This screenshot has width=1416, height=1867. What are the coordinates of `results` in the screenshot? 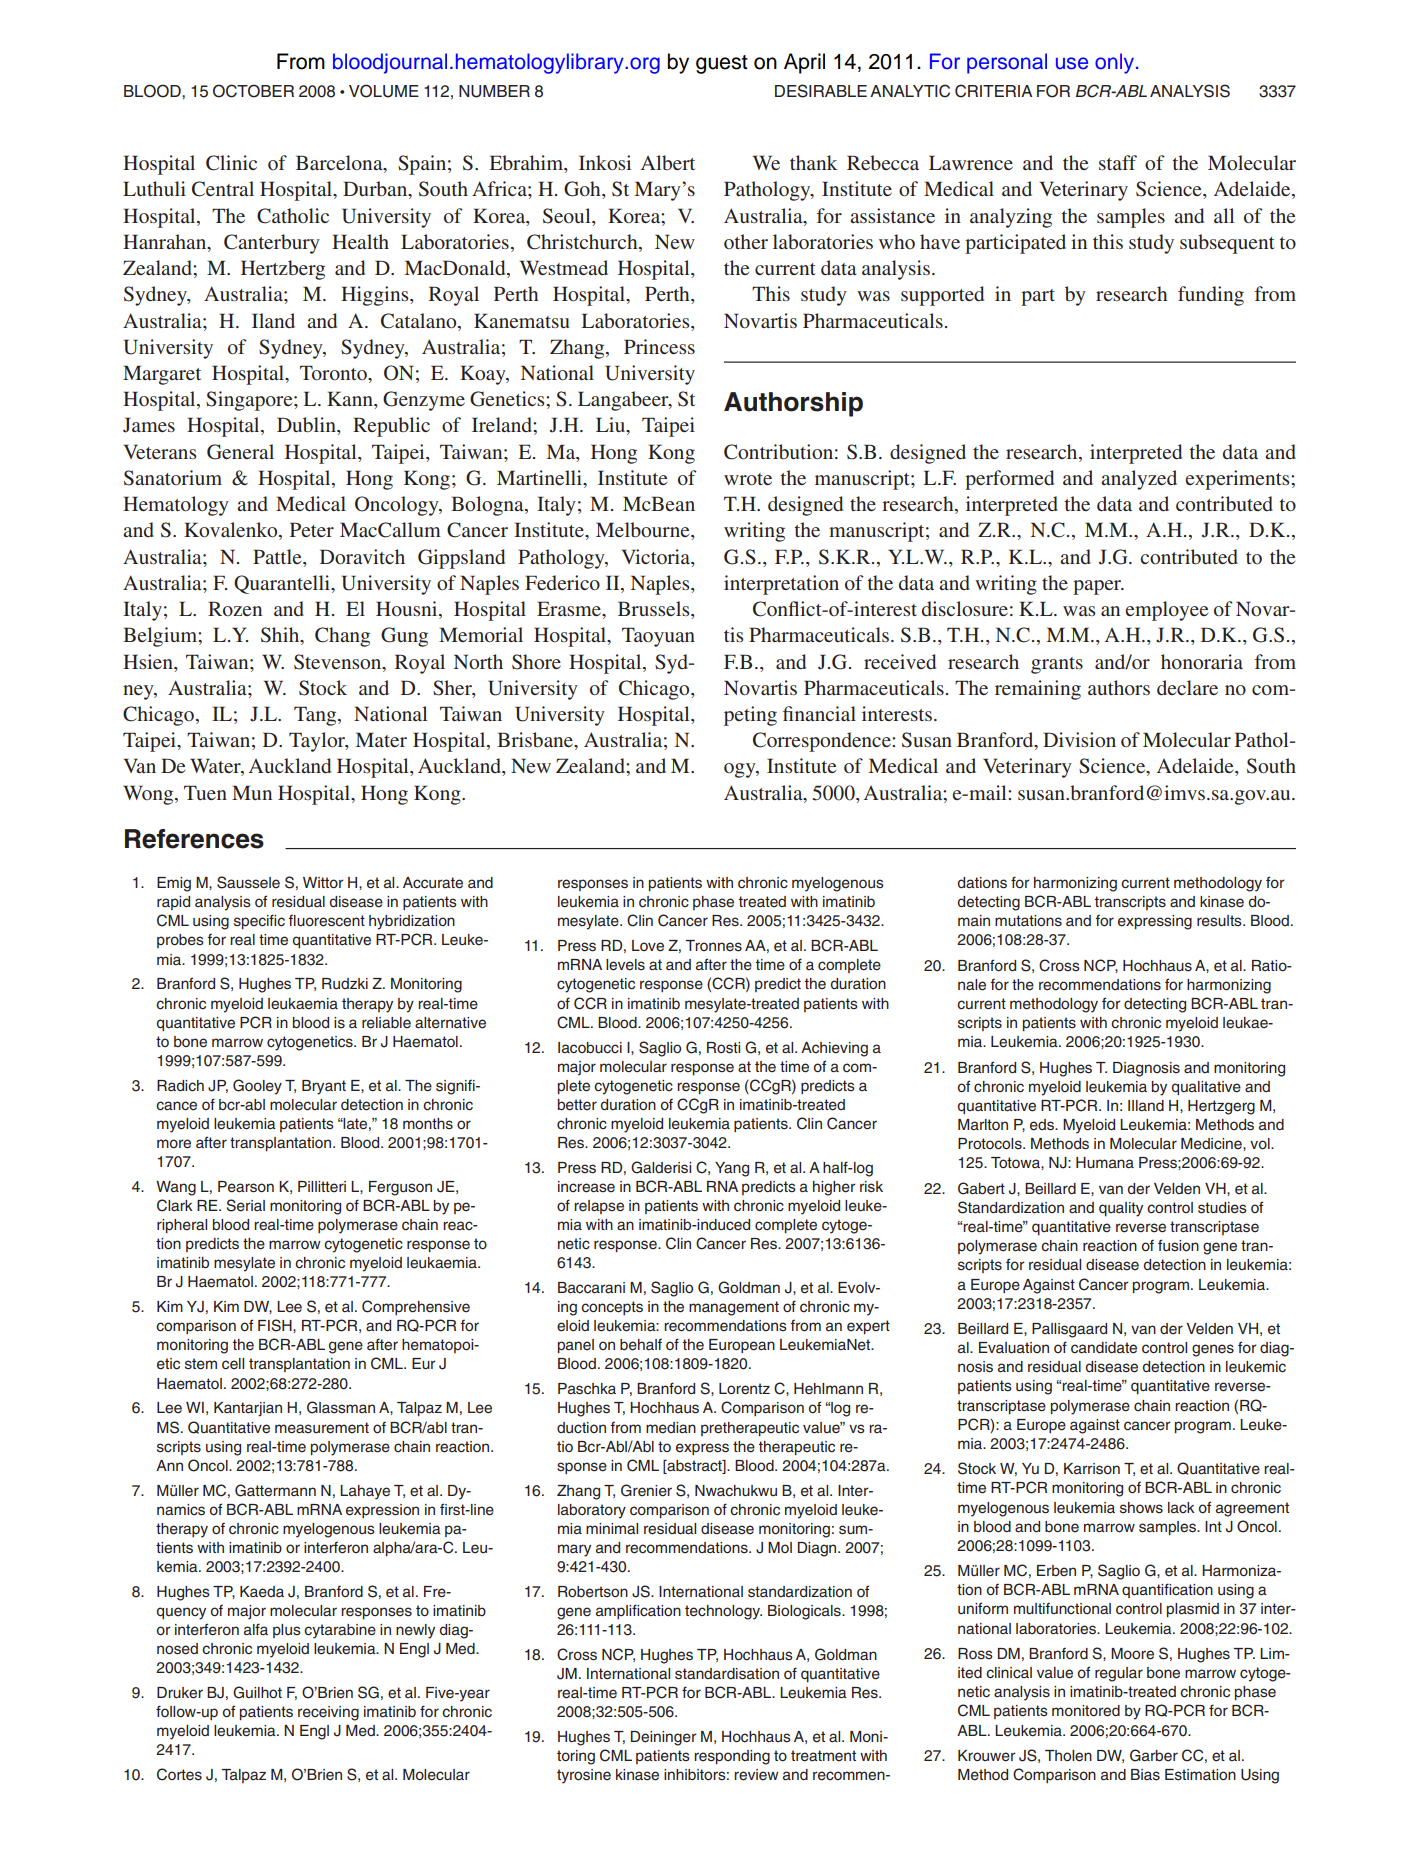 It's located at (1220, 921).
